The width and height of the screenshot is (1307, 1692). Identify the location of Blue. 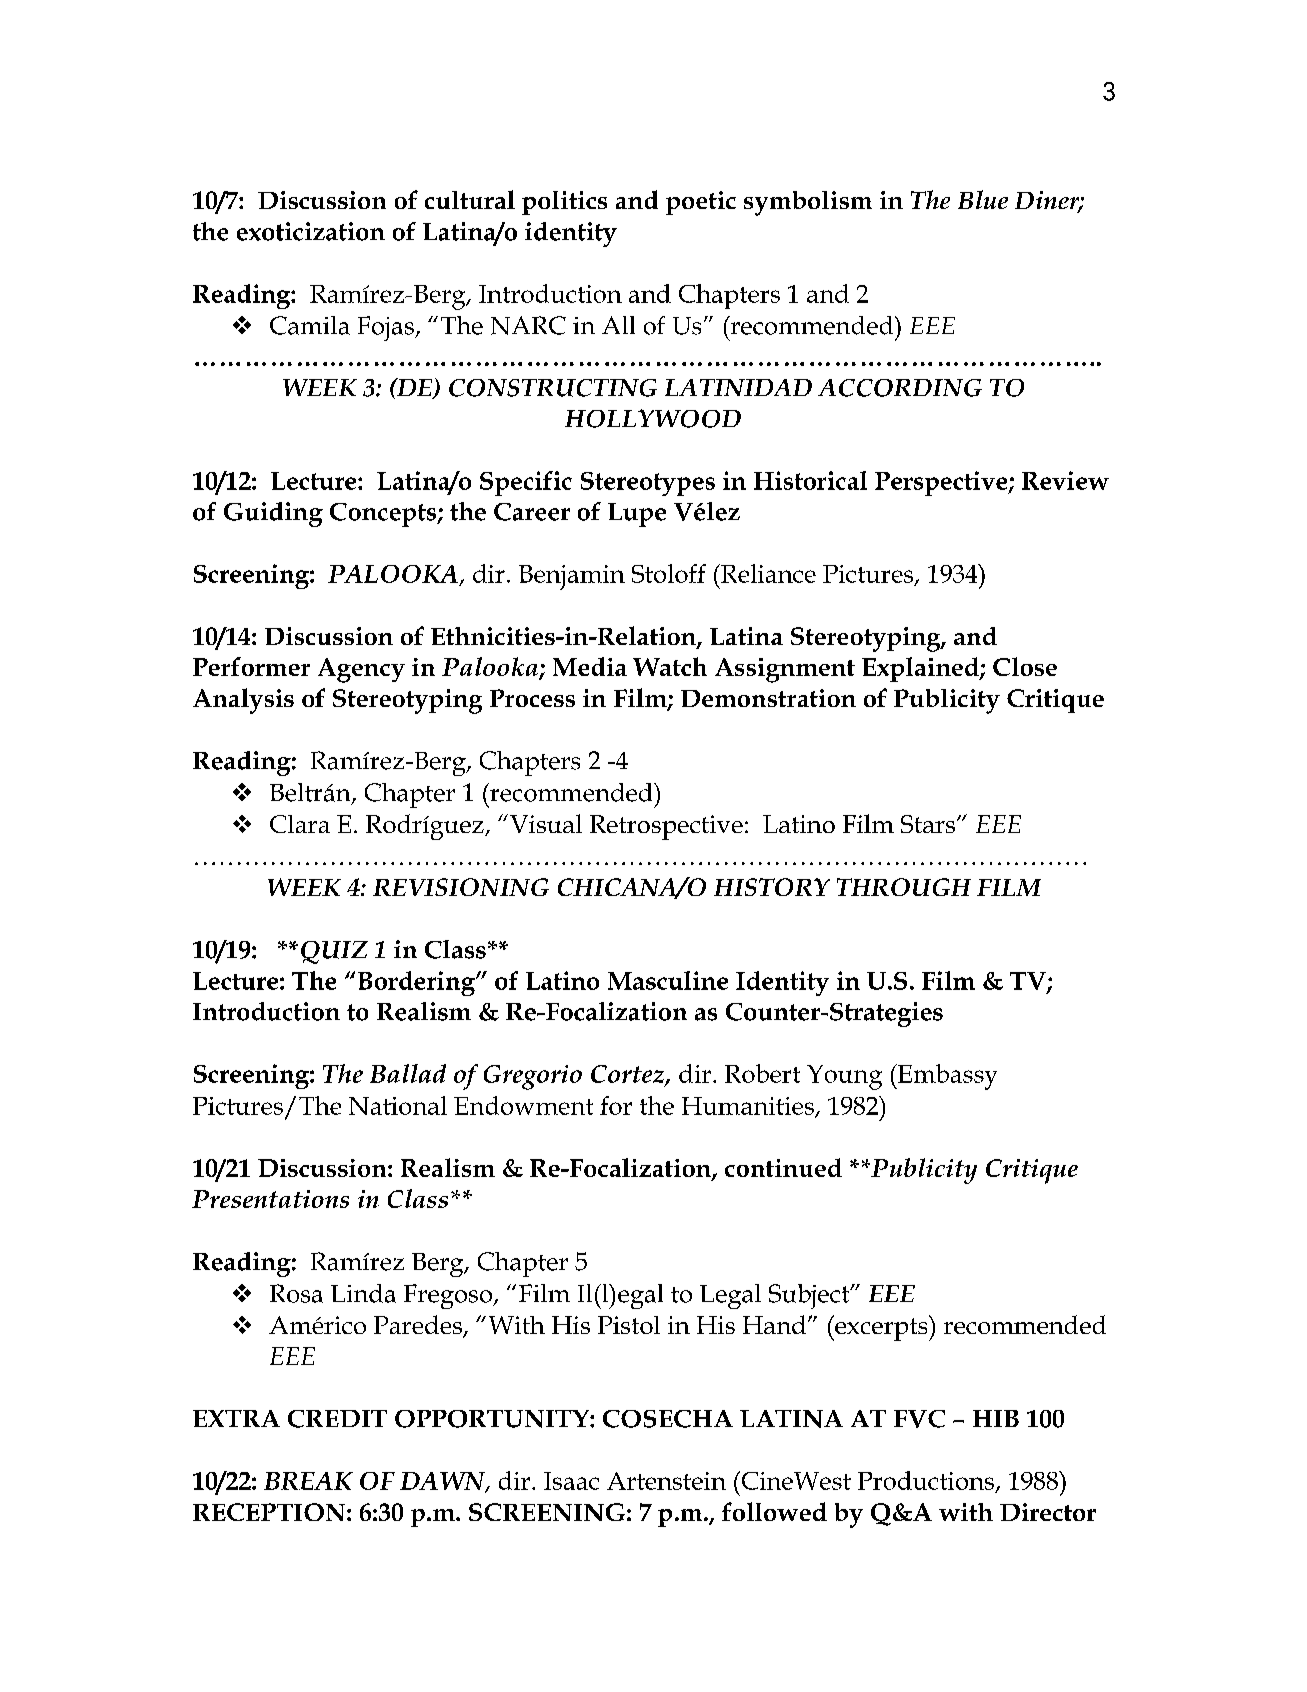
(983, 199).
